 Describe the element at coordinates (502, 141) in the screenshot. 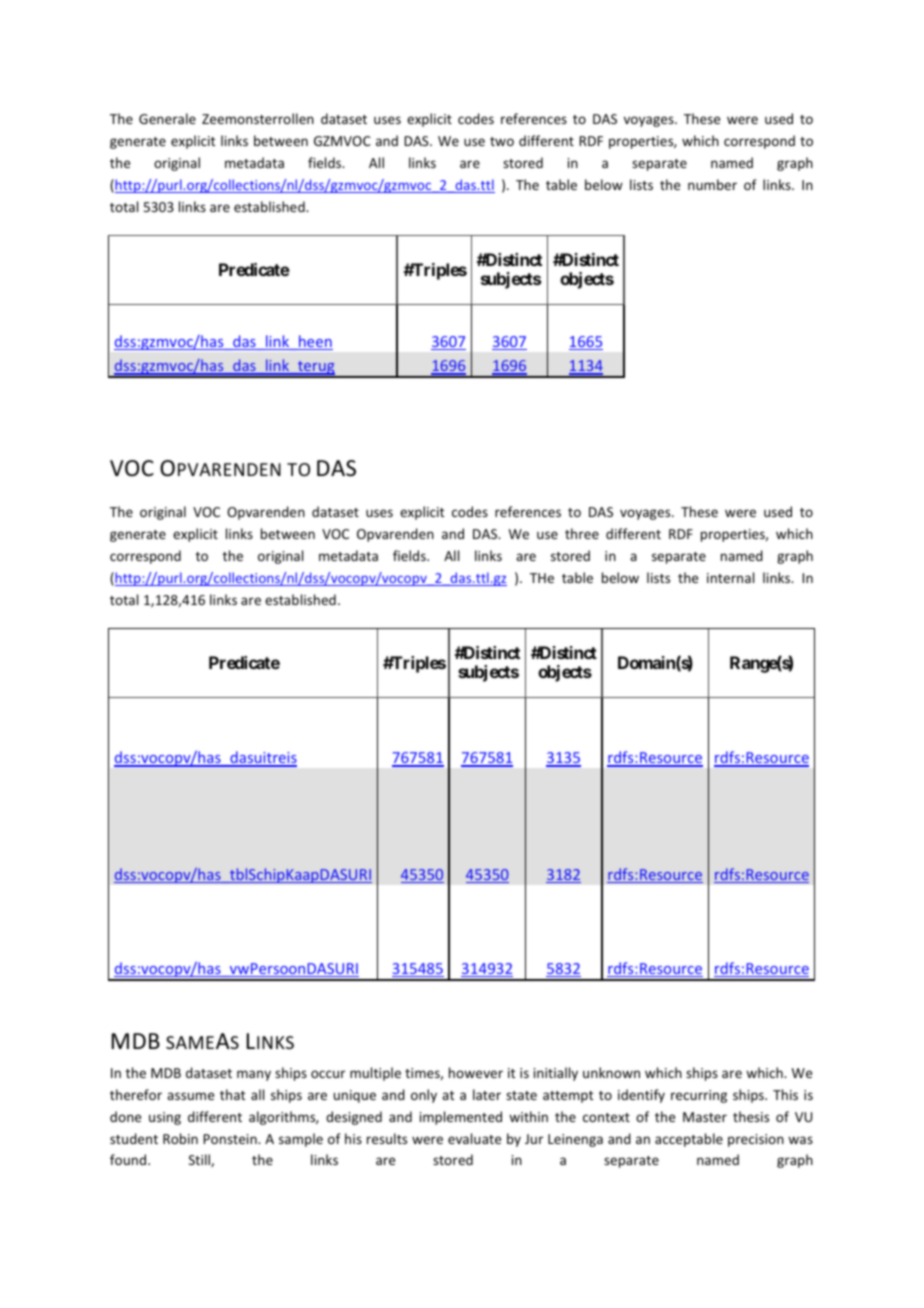

I see `two` at that location.
